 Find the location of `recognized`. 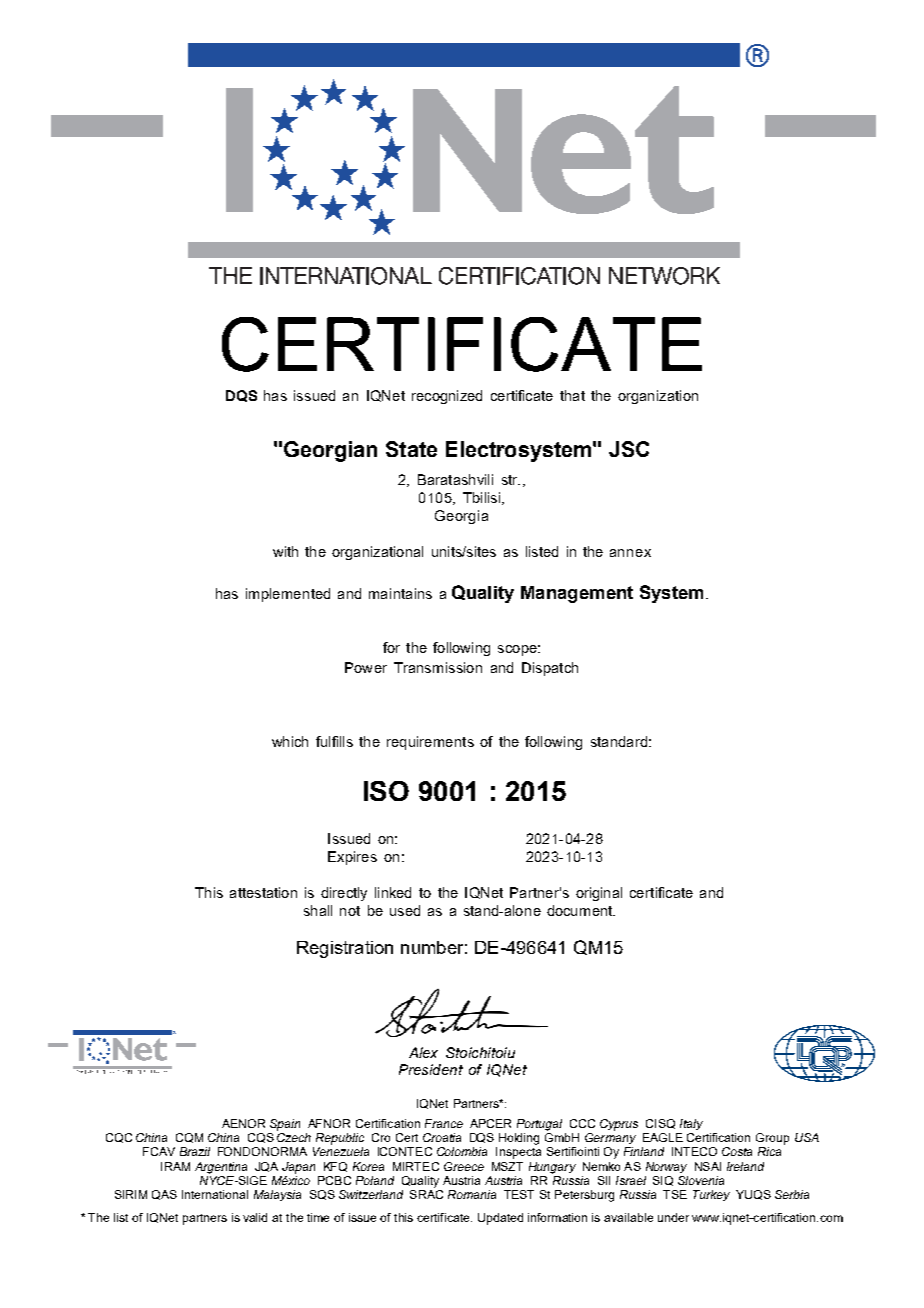

recognized is located at coordinates (447, 397).
